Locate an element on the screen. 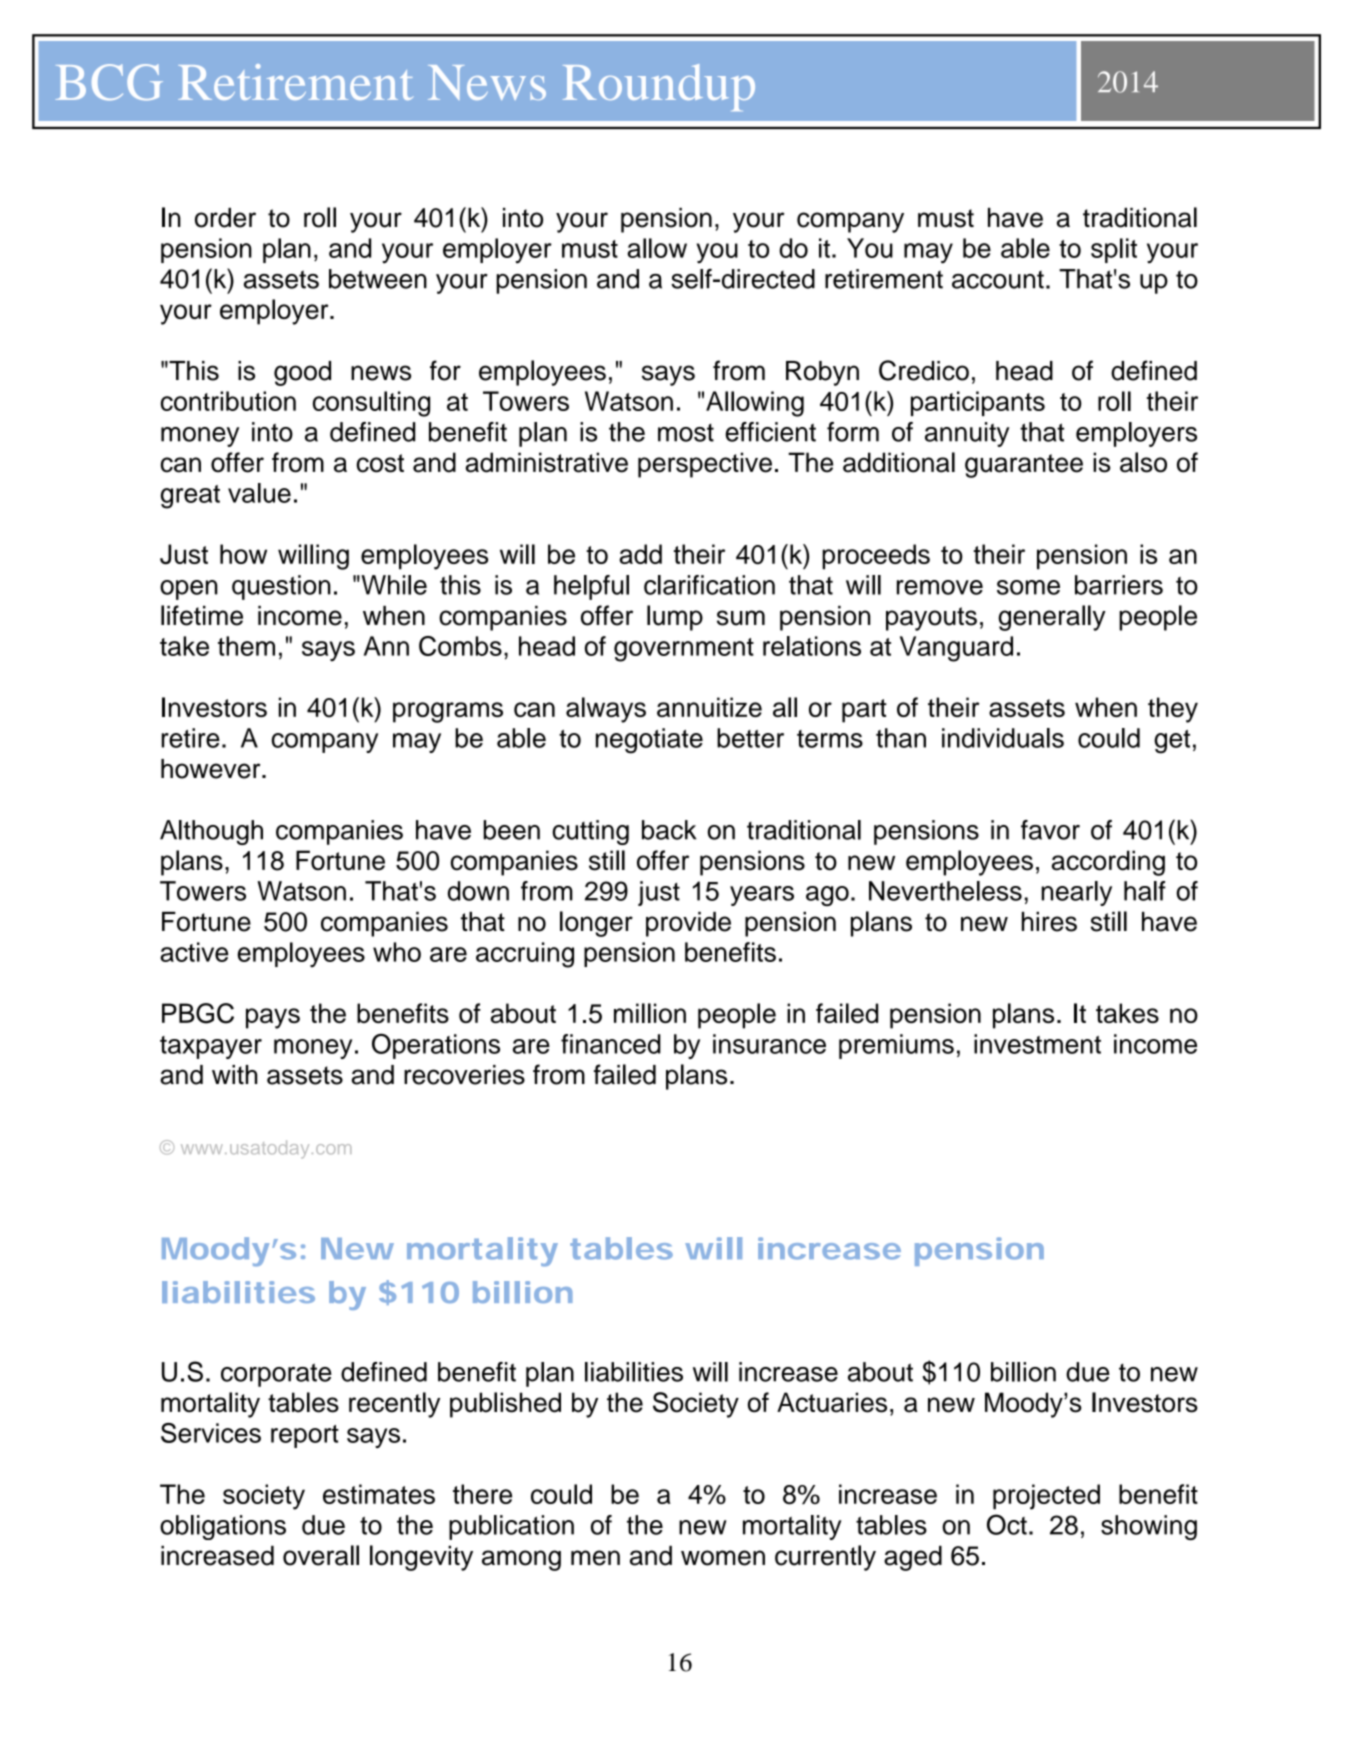 This screenshot has height=1757, width=1358. with is located at coordinates (234, 1074).
